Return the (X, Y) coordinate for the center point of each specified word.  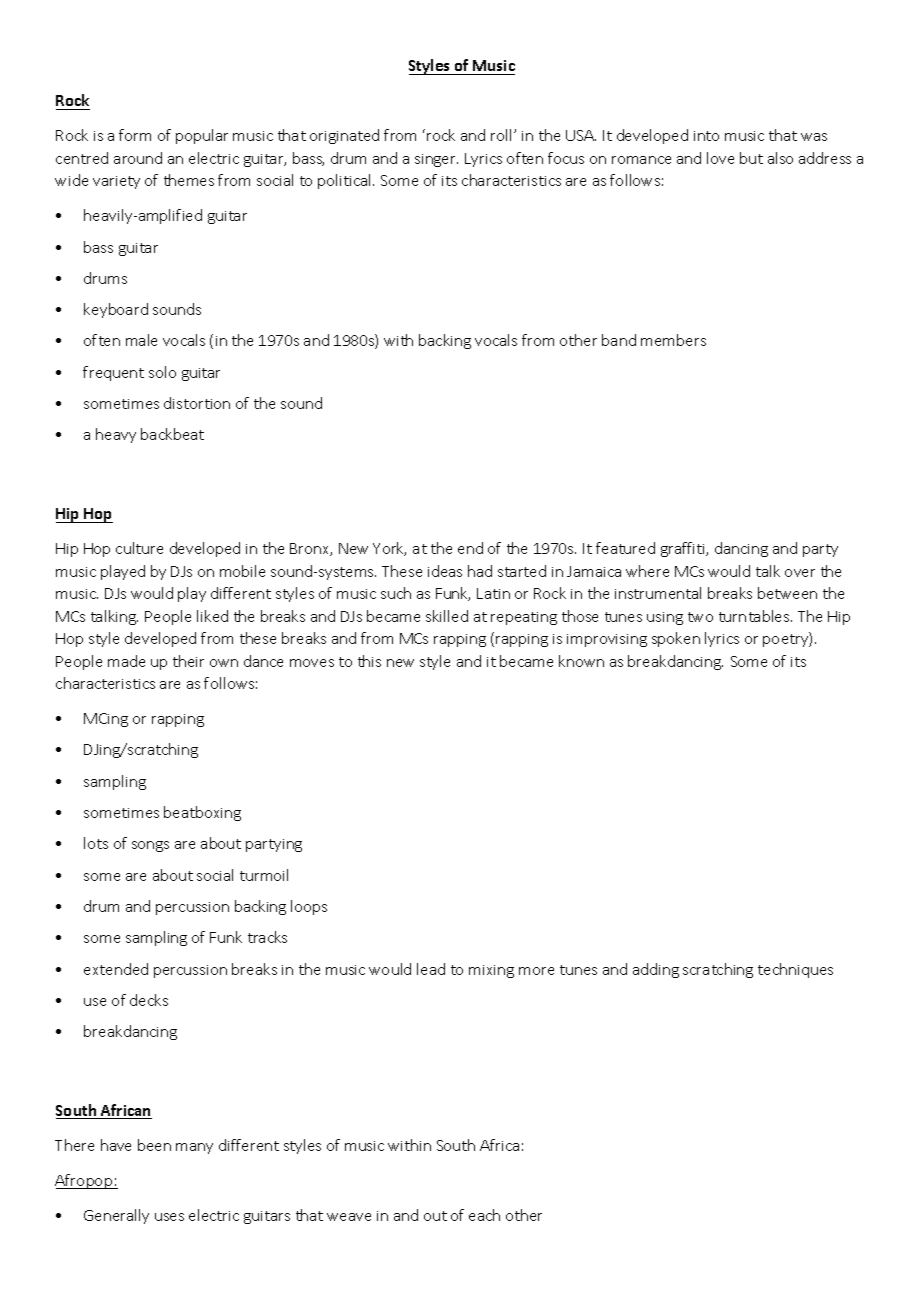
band (619, 340)
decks (149, 1000)
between (787, 593)
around (138, 158)
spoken (676, 639)
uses (169, 1217)
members (673, 340)
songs (150, 846)
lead (431, 969)
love (720, 158)
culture (139, 548)
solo (162, 372)
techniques (795, 970)
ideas (445, 571)
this (369, 661)
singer (436, 160)
